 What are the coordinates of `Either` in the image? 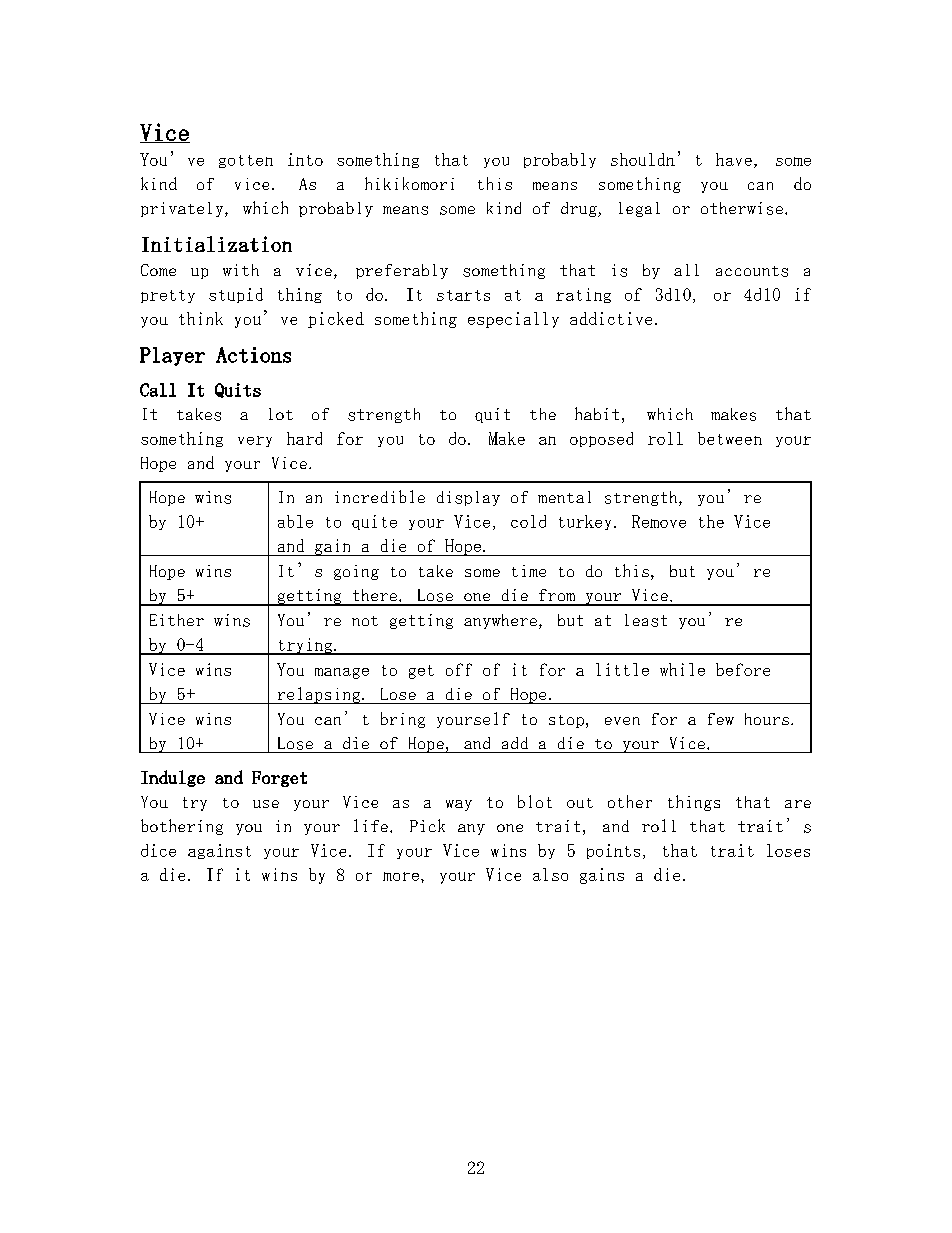 It's located at (177, 620).
